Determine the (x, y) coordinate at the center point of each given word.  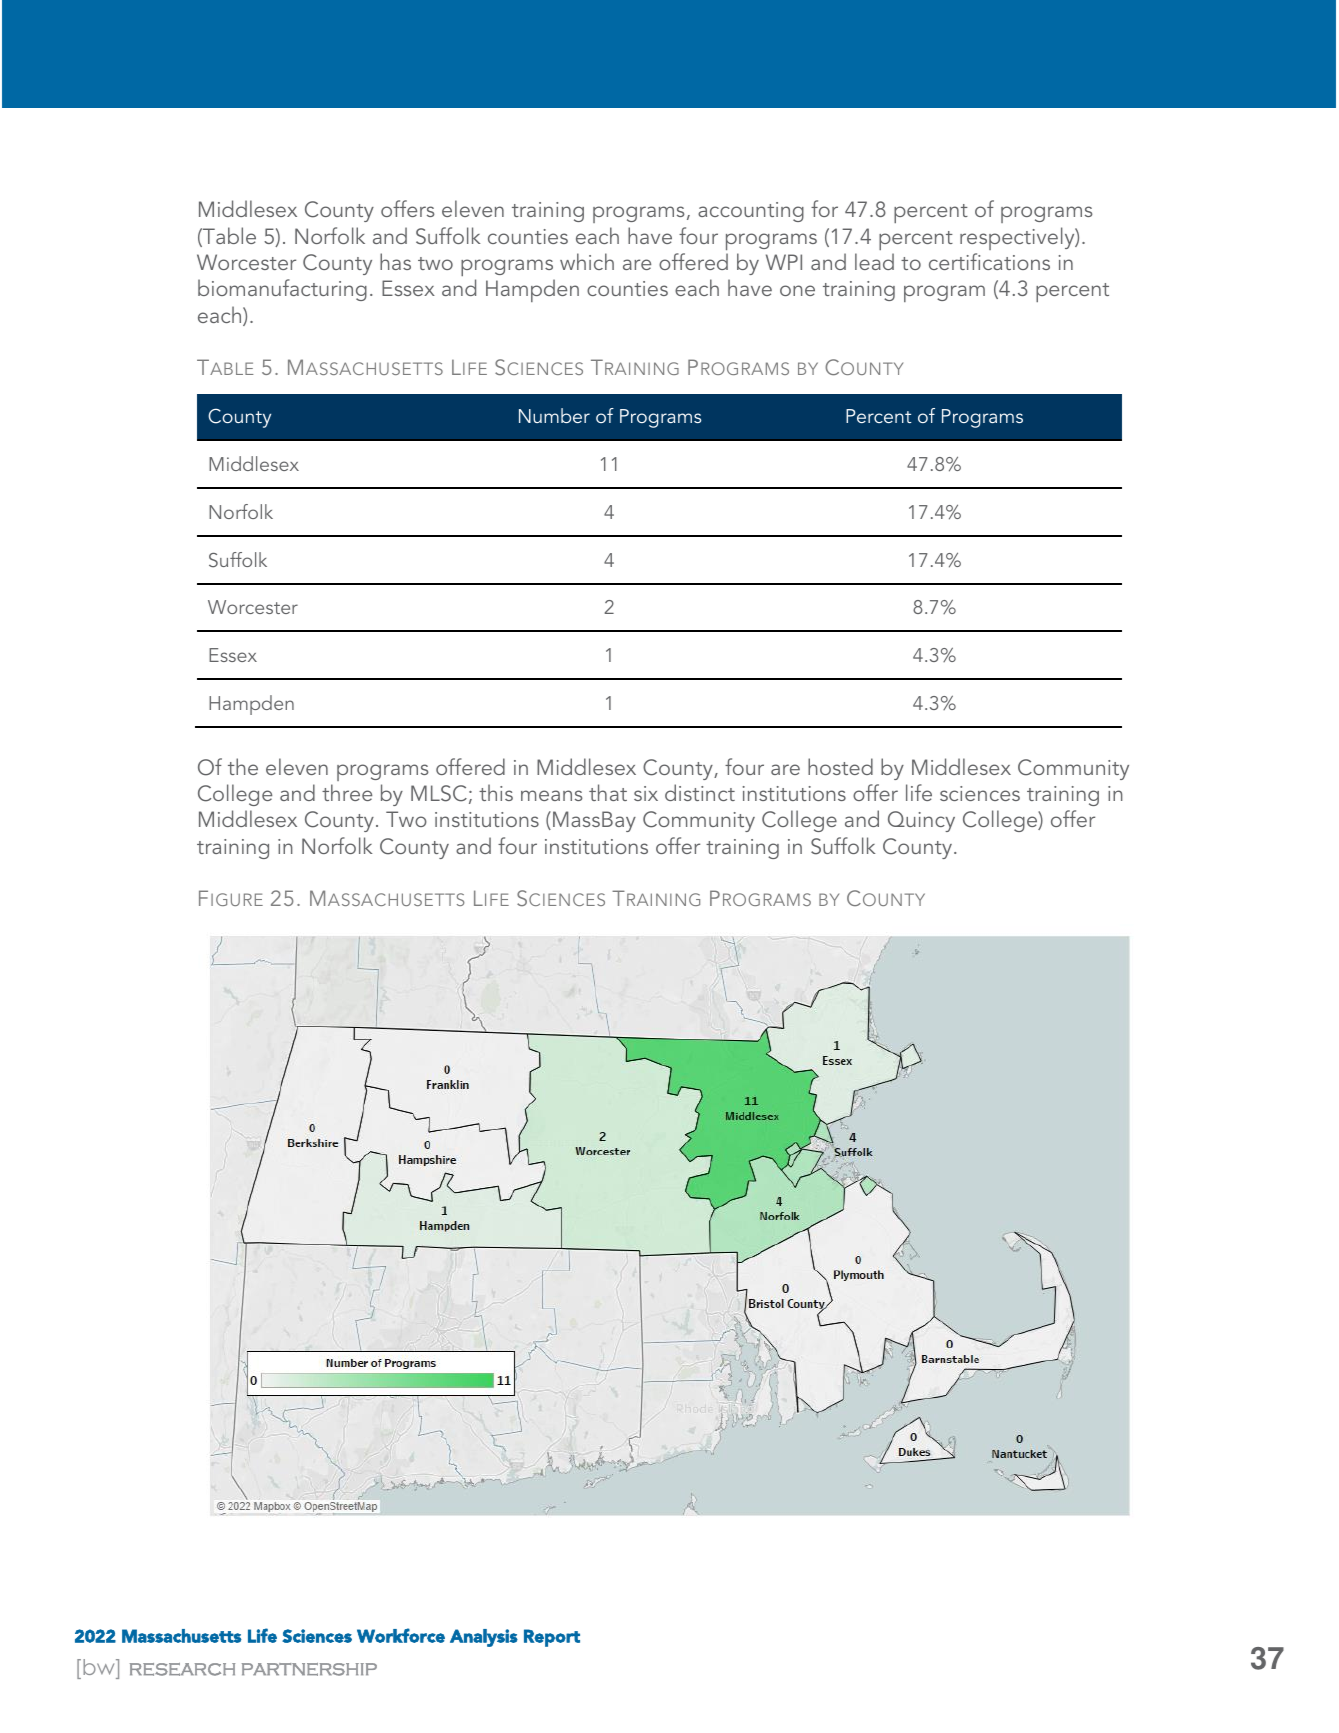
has (395, 261)
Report (552, 1638)
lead (874, 261)
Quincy (921, 821)
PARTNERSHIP (309, 1669)
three (347, 792)
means (552, 795)
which (587, 261)
